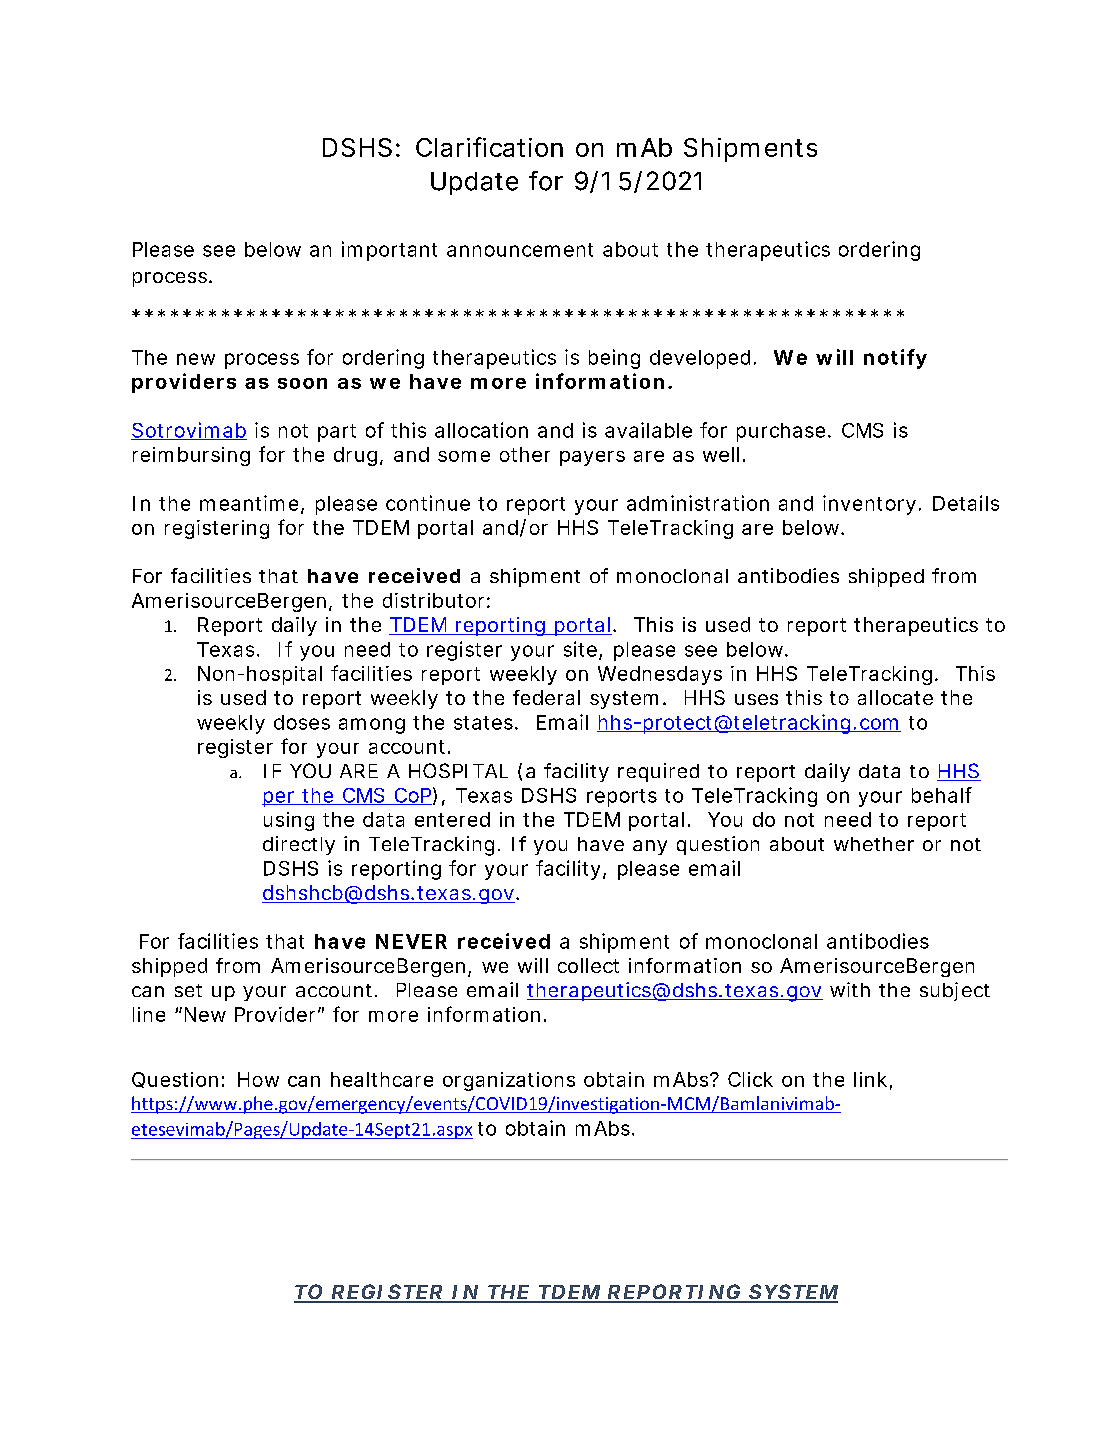  I want to click on important, so click(389, 251).
